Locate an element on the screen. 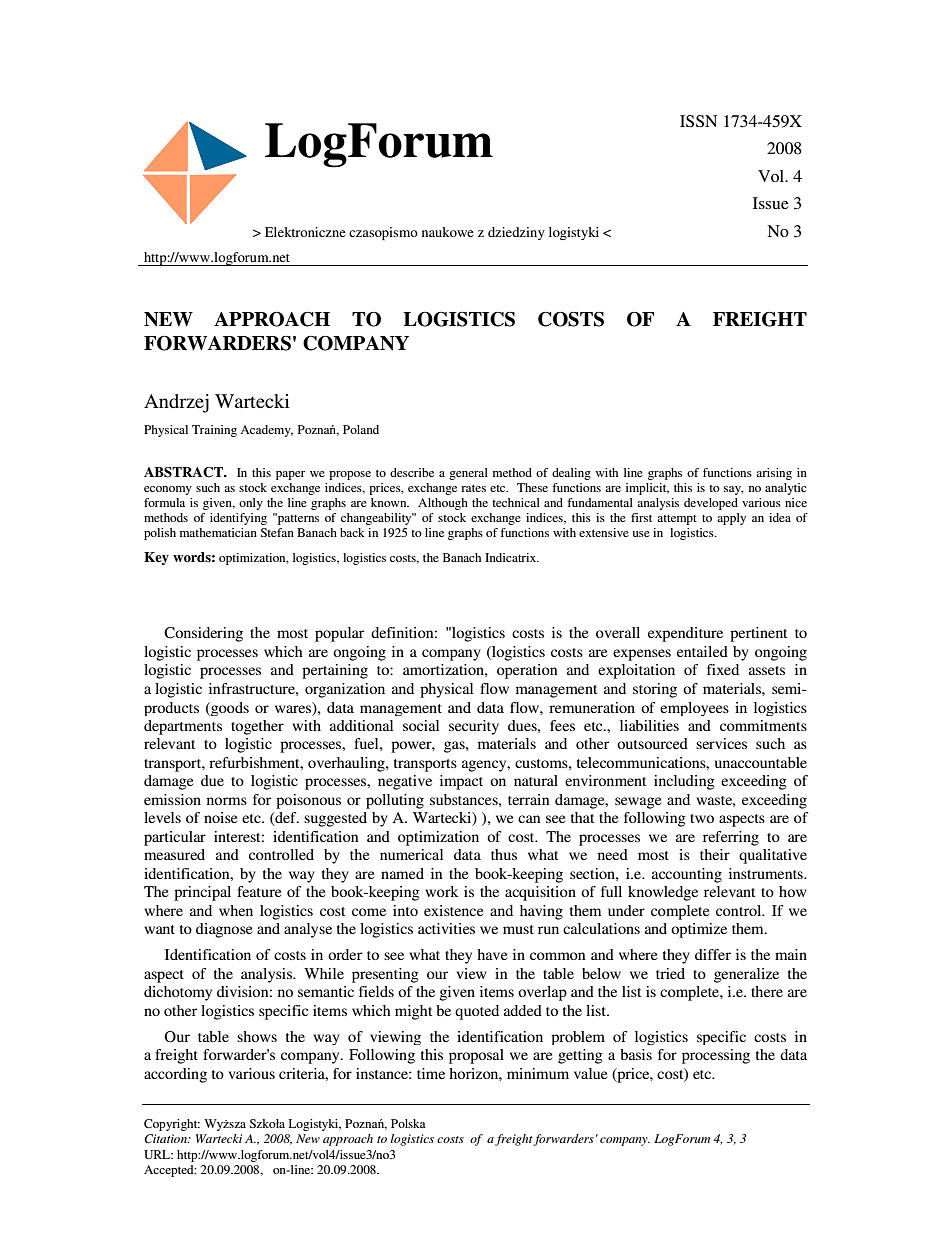  norms is located at coordinates (227, 801).
